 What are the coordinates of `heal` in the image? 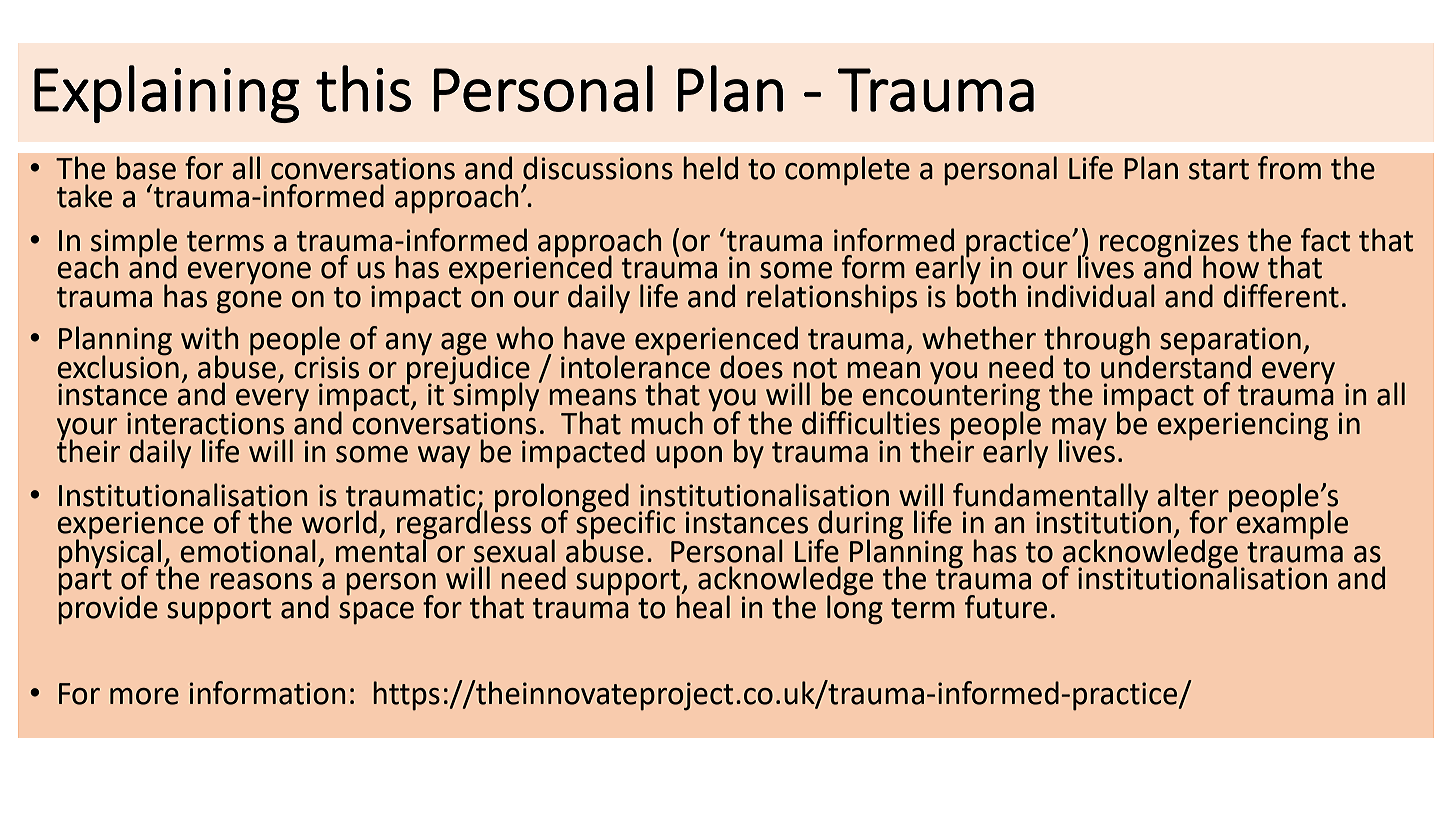 It's located at (703, 606).
